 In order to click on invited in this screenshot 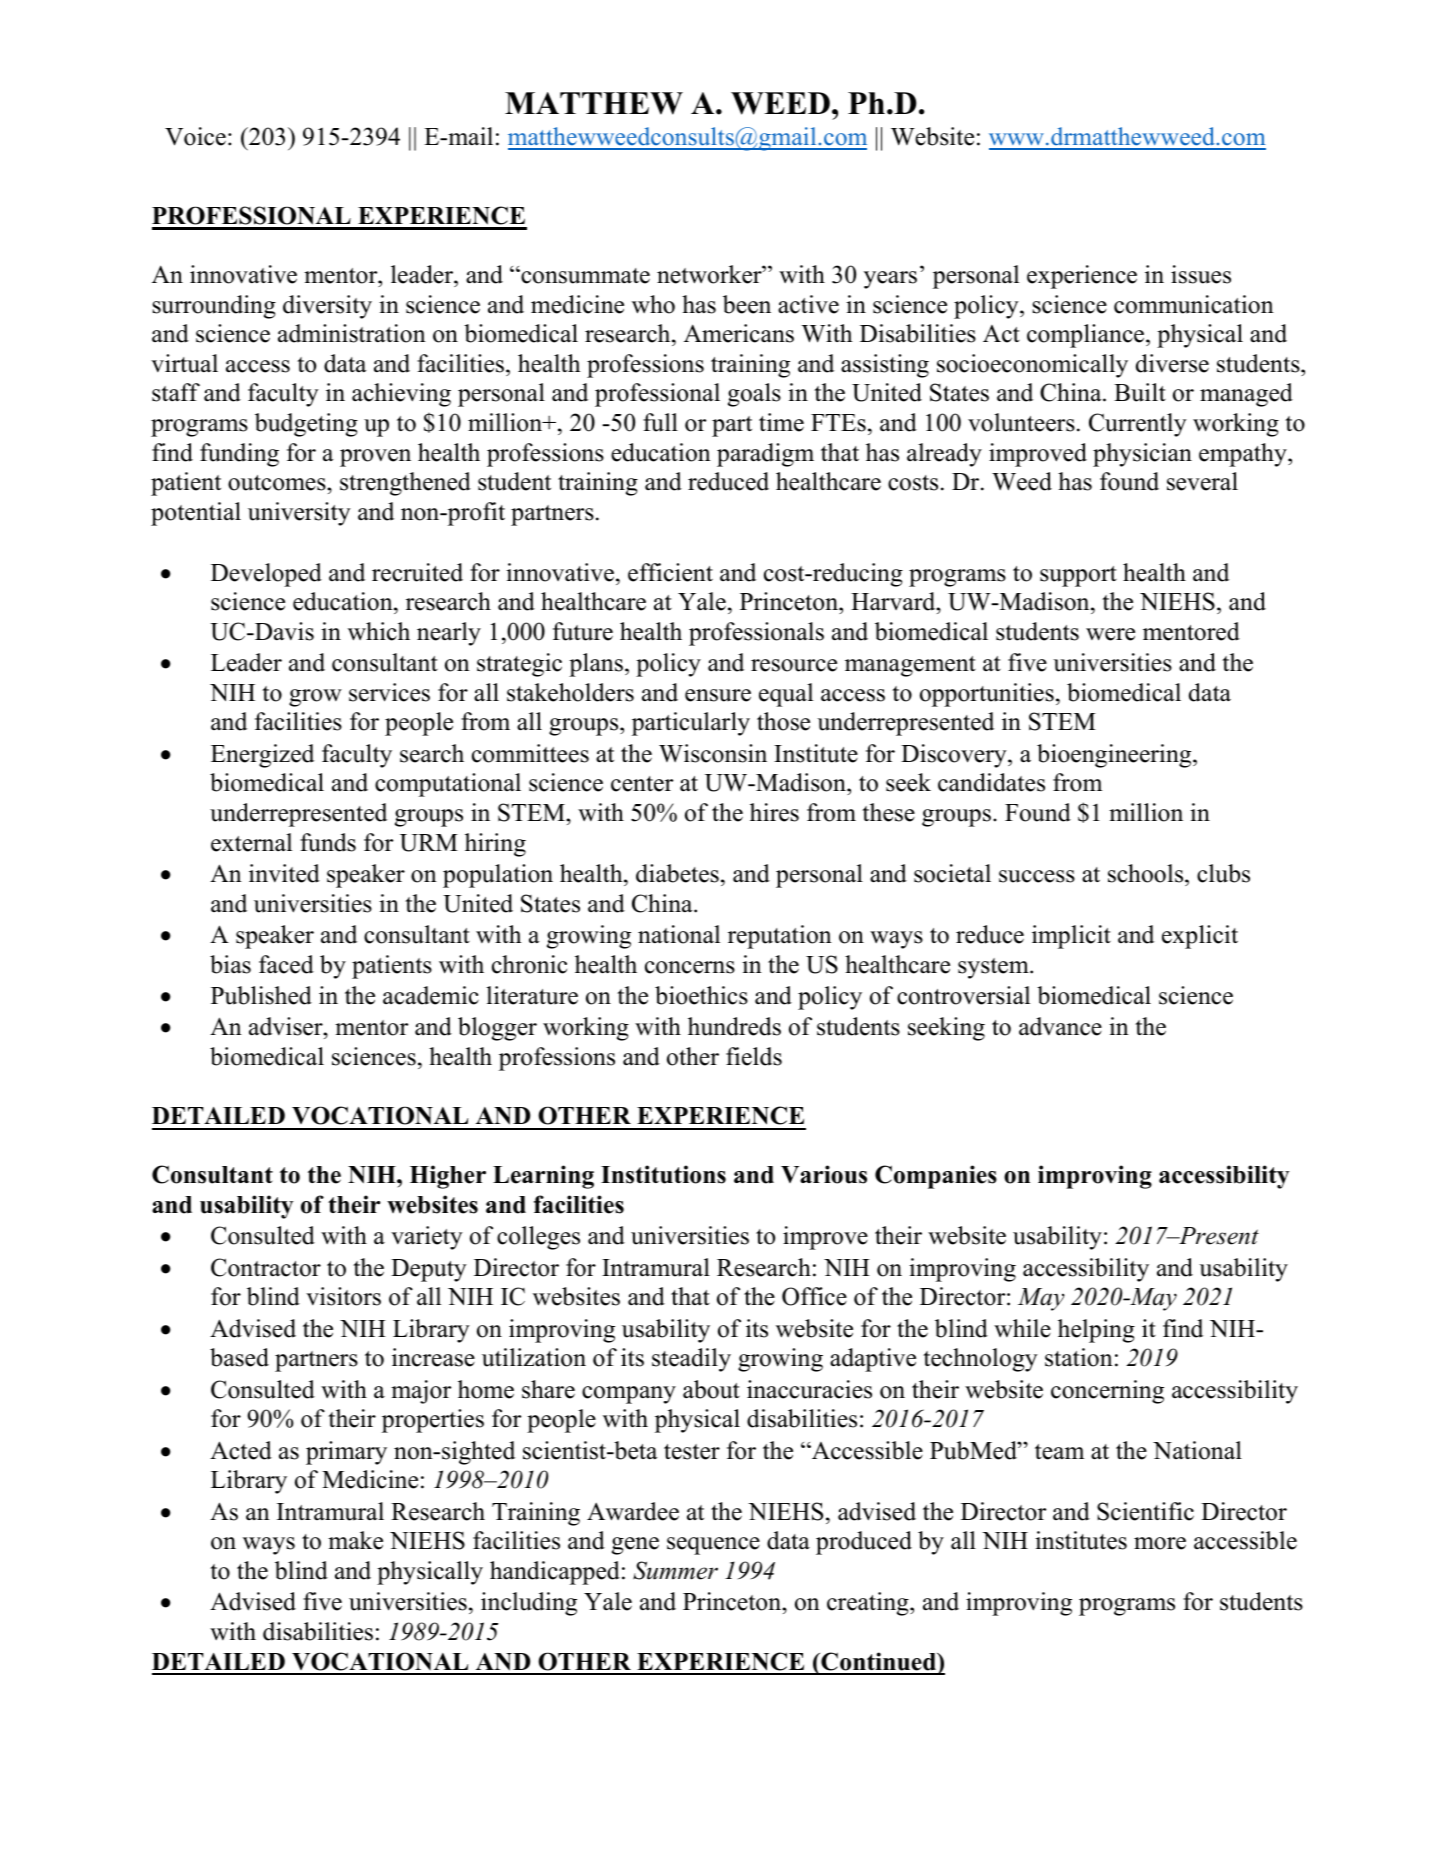, I will do `click(284, 873)`.
